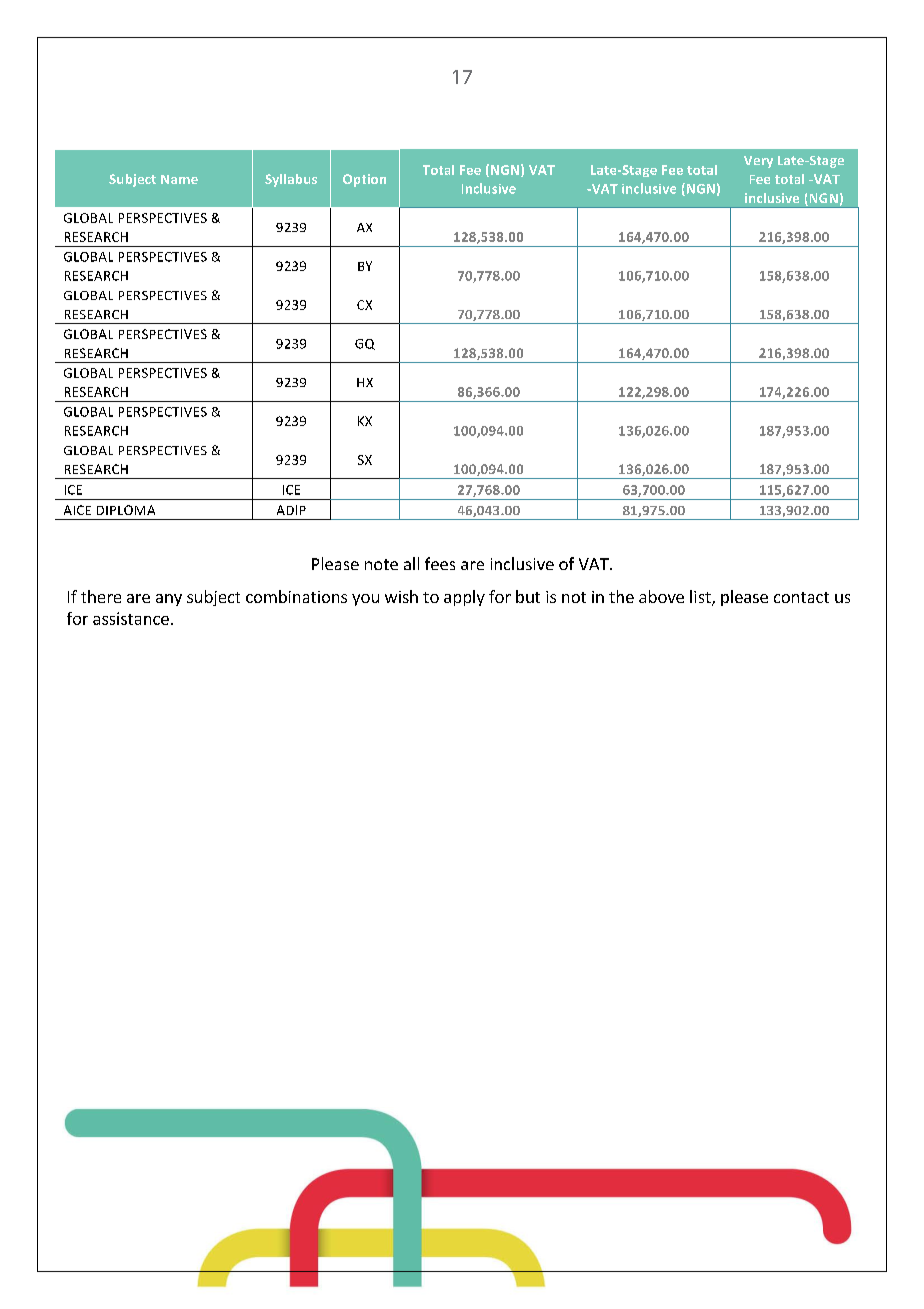 Image resolution: width=924 pixels, height=1309 pixels. I want to click on apply, so click(464, 598).
